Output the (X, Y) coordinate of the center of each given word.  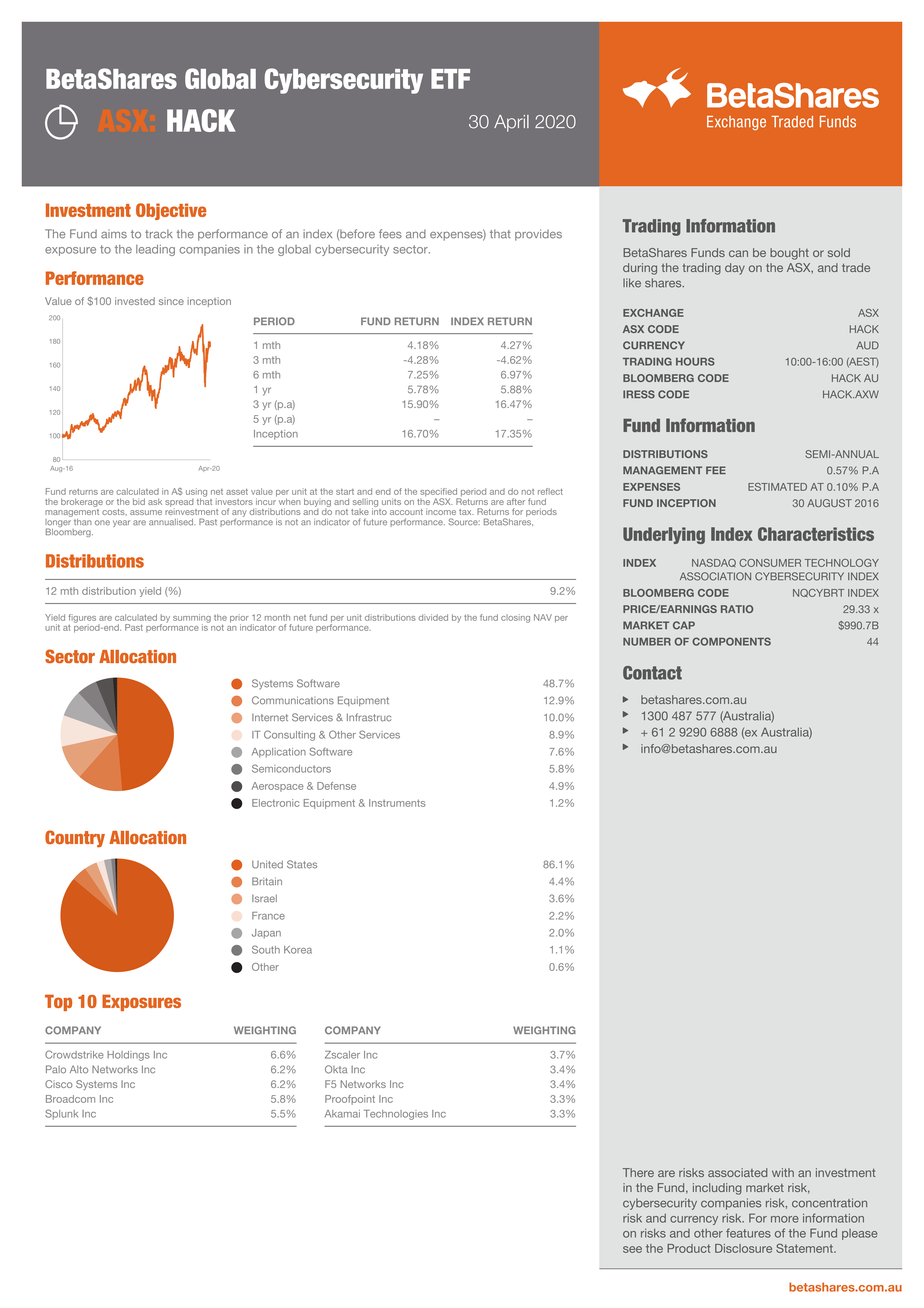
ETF (450, 79)
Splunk (61, 1114)
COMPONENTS (731, 641)
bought (789, 254)
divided (433, 617)
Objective (171, 211)
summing (192, 619)
